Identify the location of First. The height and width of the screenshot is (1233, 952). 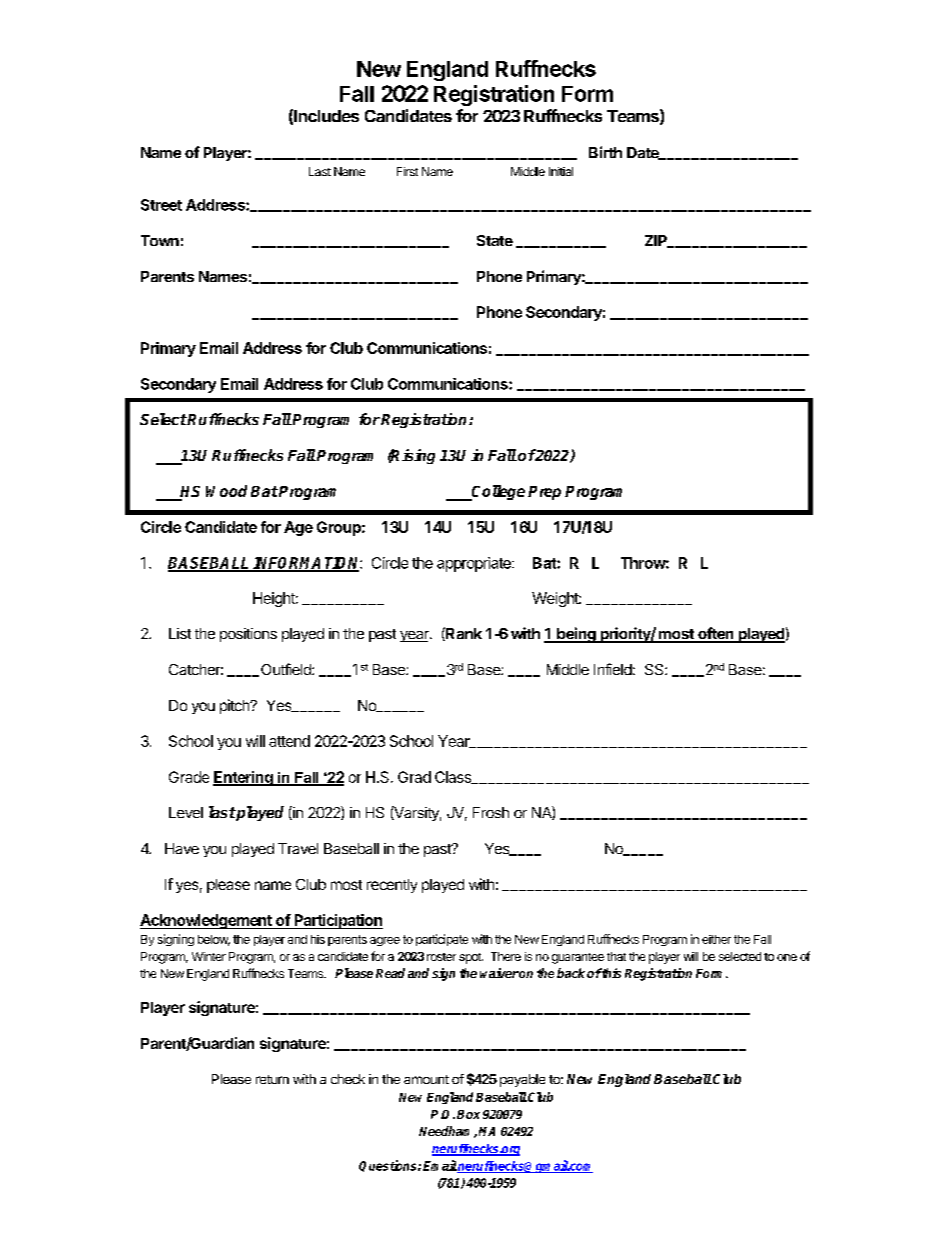
(407, 171).
